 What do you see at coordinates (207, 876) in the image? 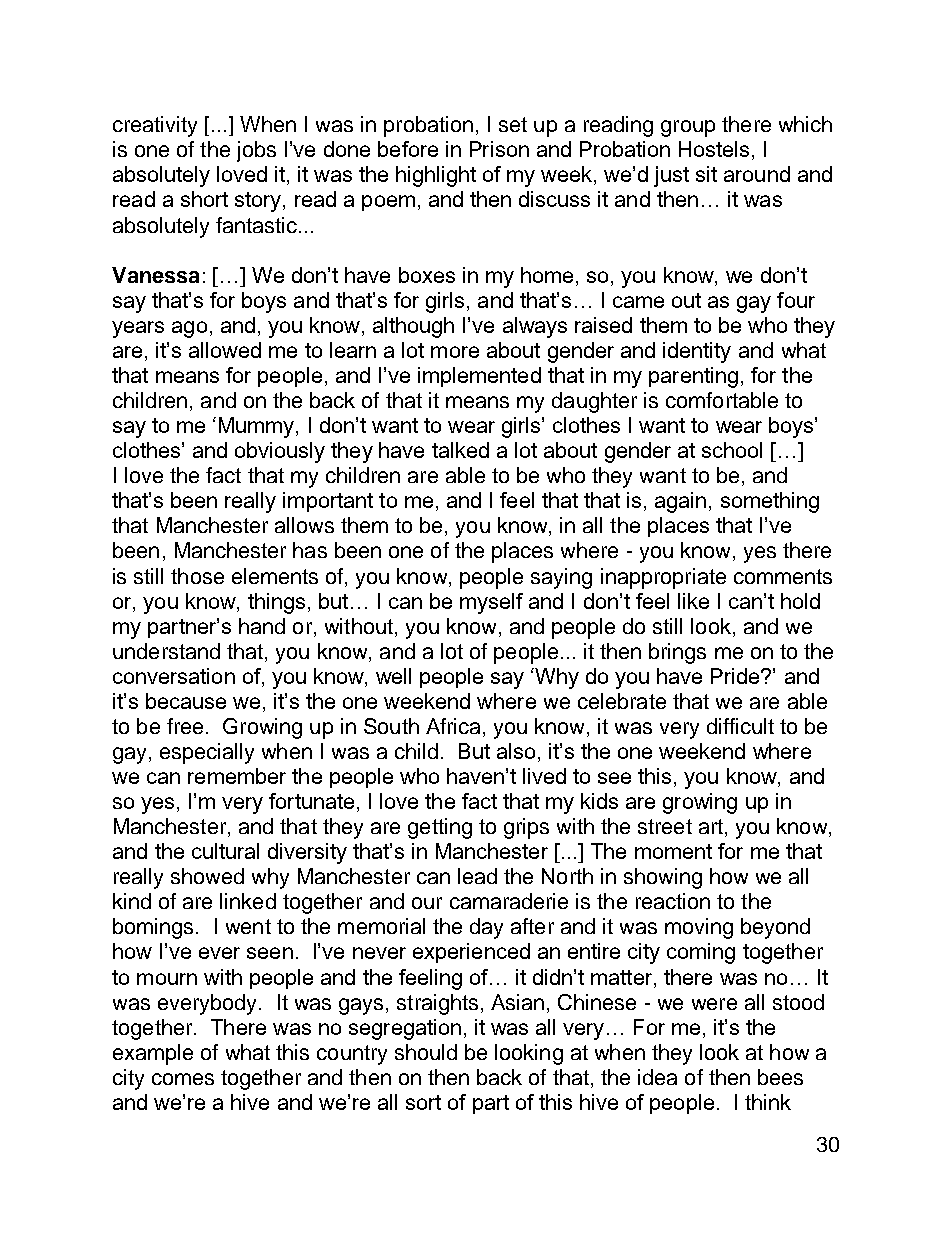
I see `showed` at bounding box center [207, 876].
